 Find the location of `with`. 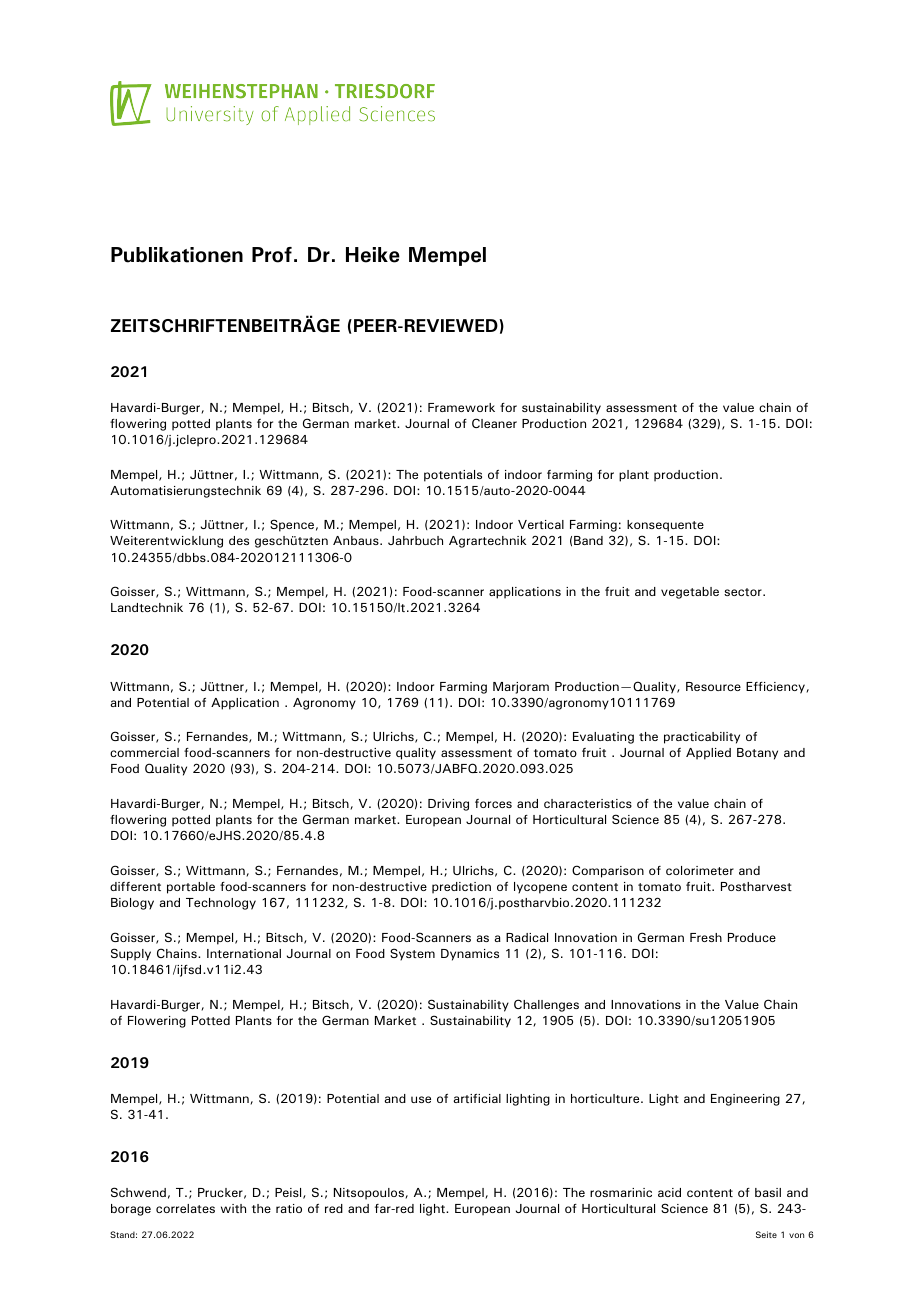

with is located at coordinates (233, 1208).
